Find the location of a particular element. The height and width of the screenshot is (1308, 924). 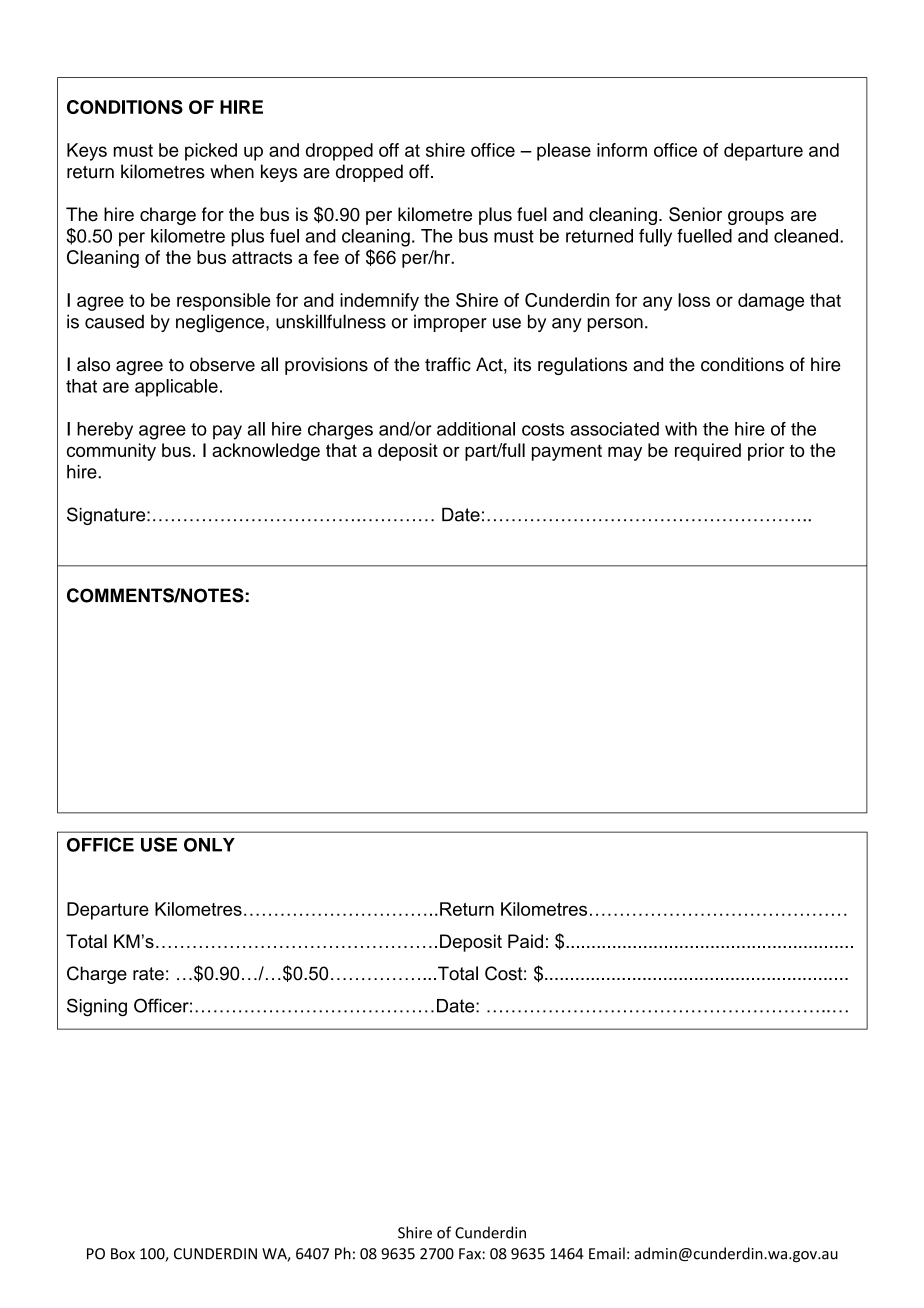

Box is located at coordinates (123, 1254).
